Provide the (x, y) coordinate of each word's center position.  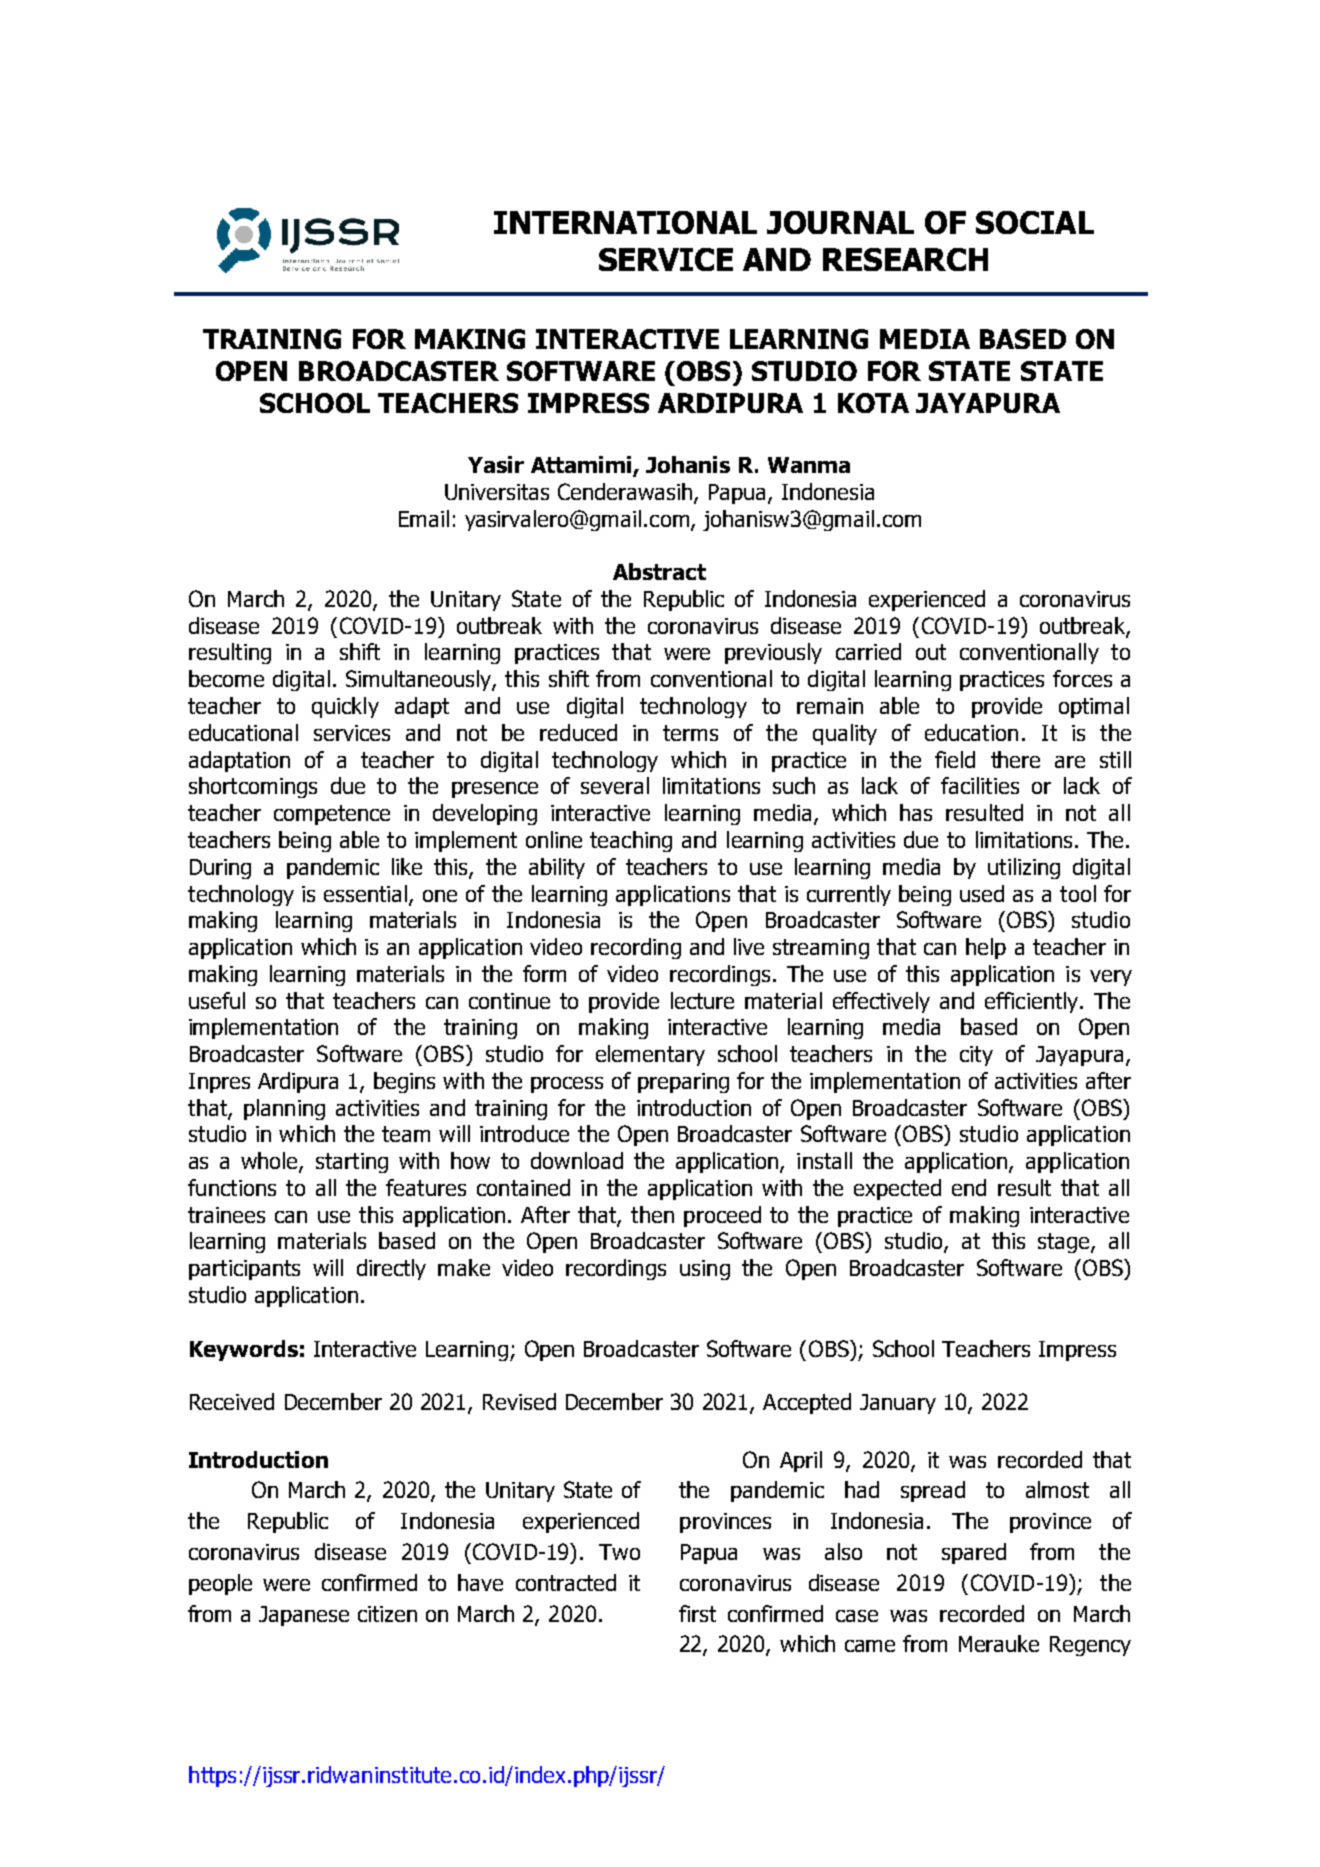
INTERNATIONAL (625, 222)
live (749, 946)
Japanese (304, 1616)
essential (365, 893)
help (986, 948)
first (697, 1613)
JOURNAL (840, 222)
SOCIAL (1035, 222)
